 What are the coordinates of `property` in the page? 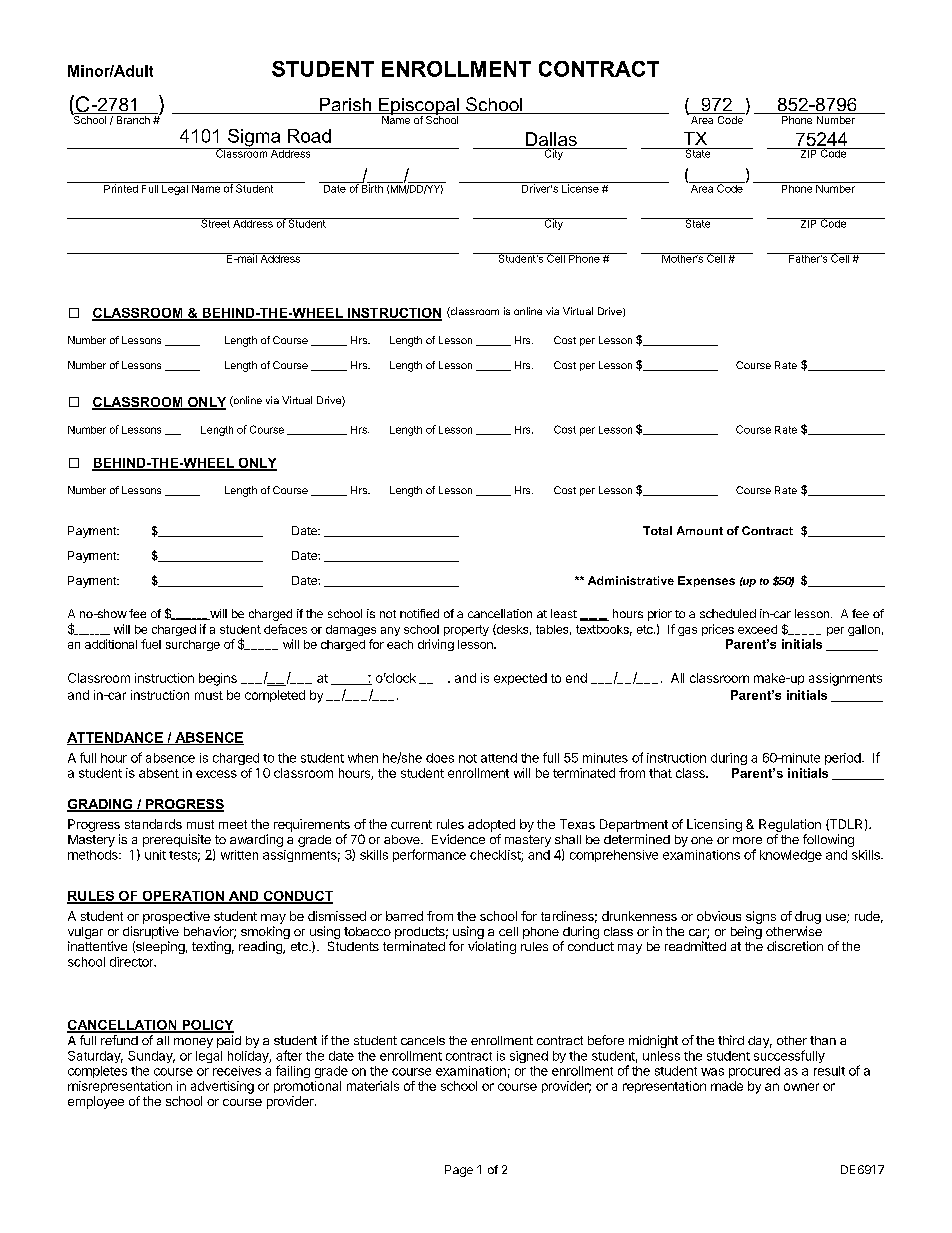 It's located at (466, 630).
